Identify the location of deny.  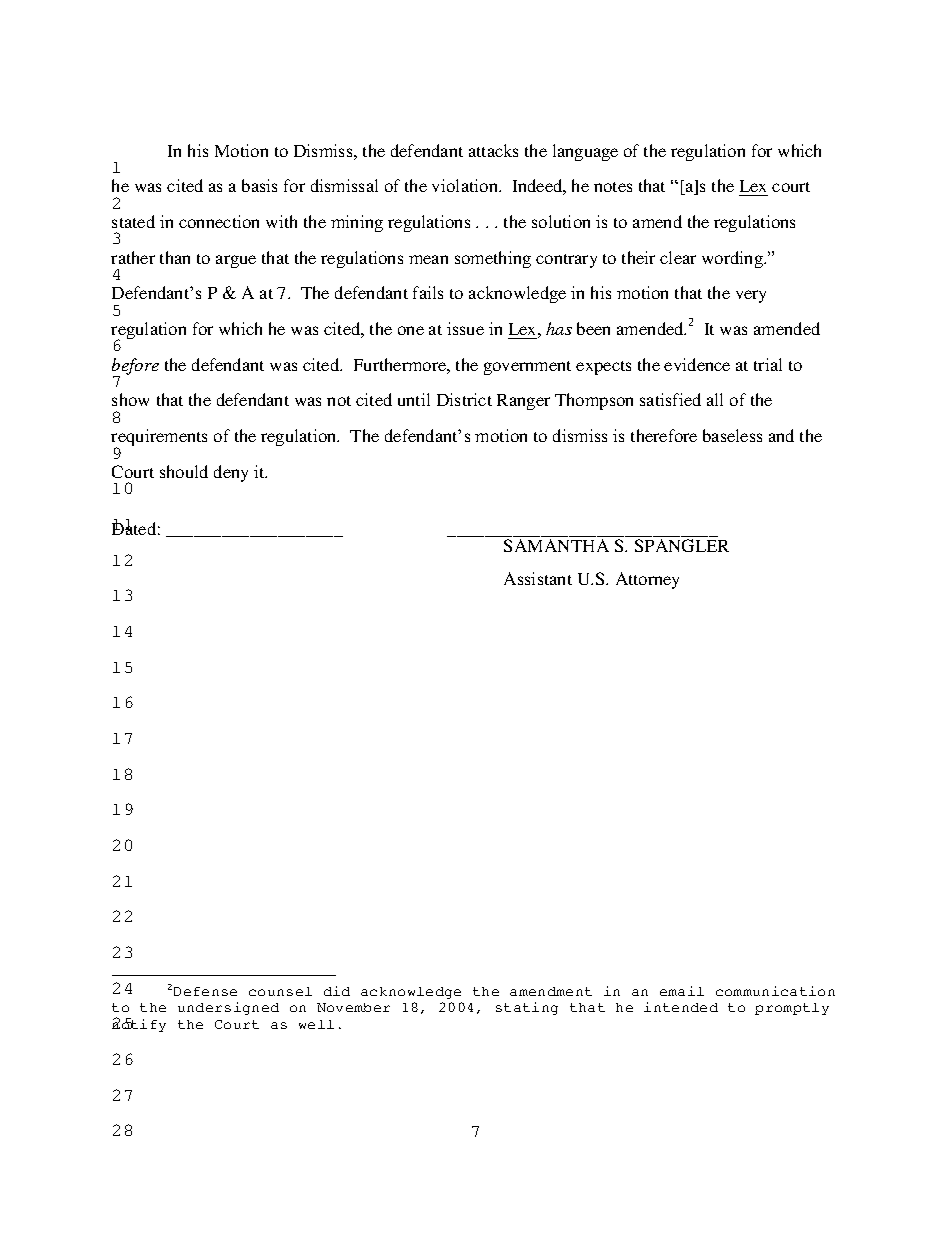
(231, 473).
